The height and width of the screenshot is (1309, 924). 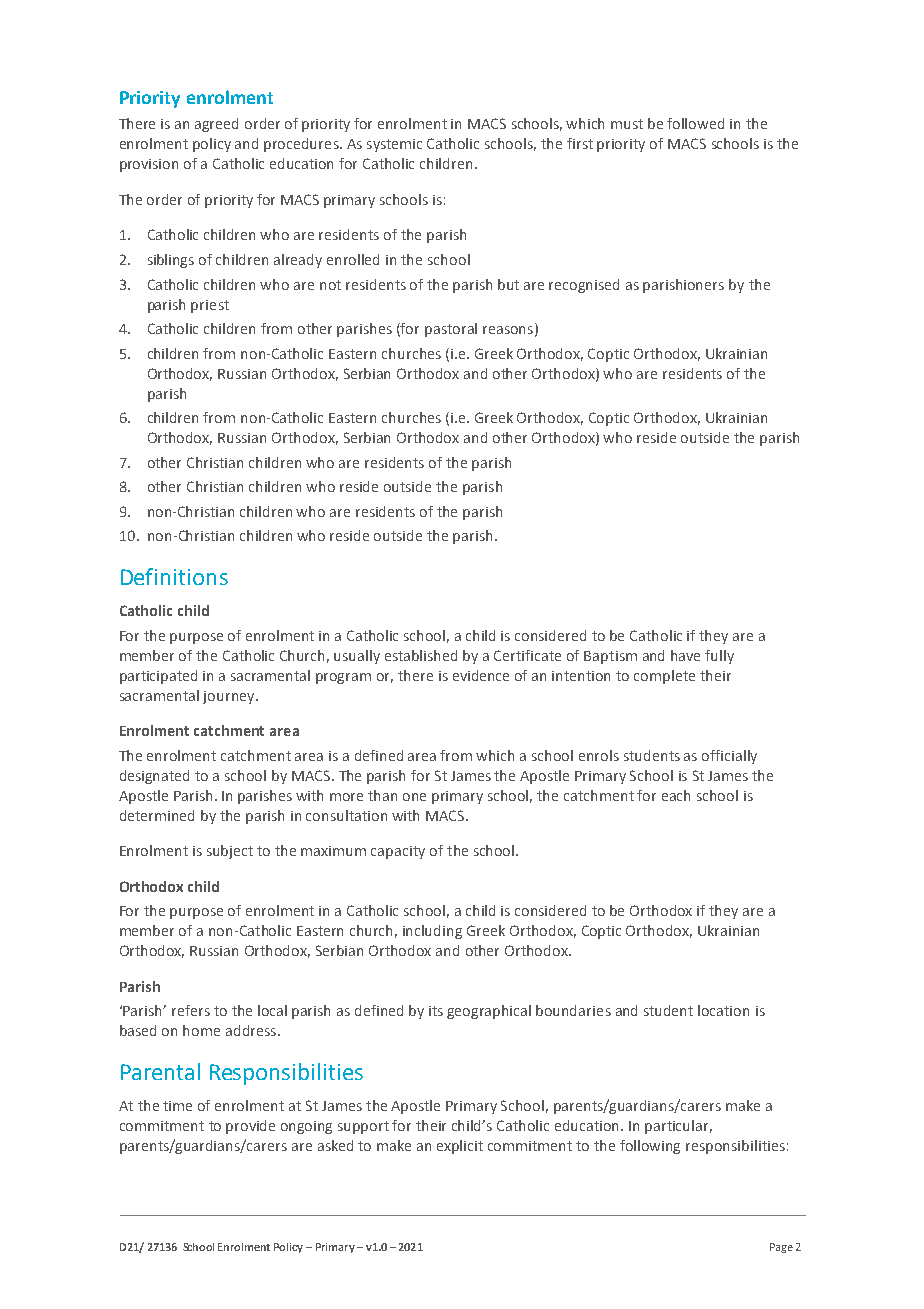 What do you see at coordinates (394, 145) in the screenshot?
I see `systemic` at bounding box center [394, 145].
